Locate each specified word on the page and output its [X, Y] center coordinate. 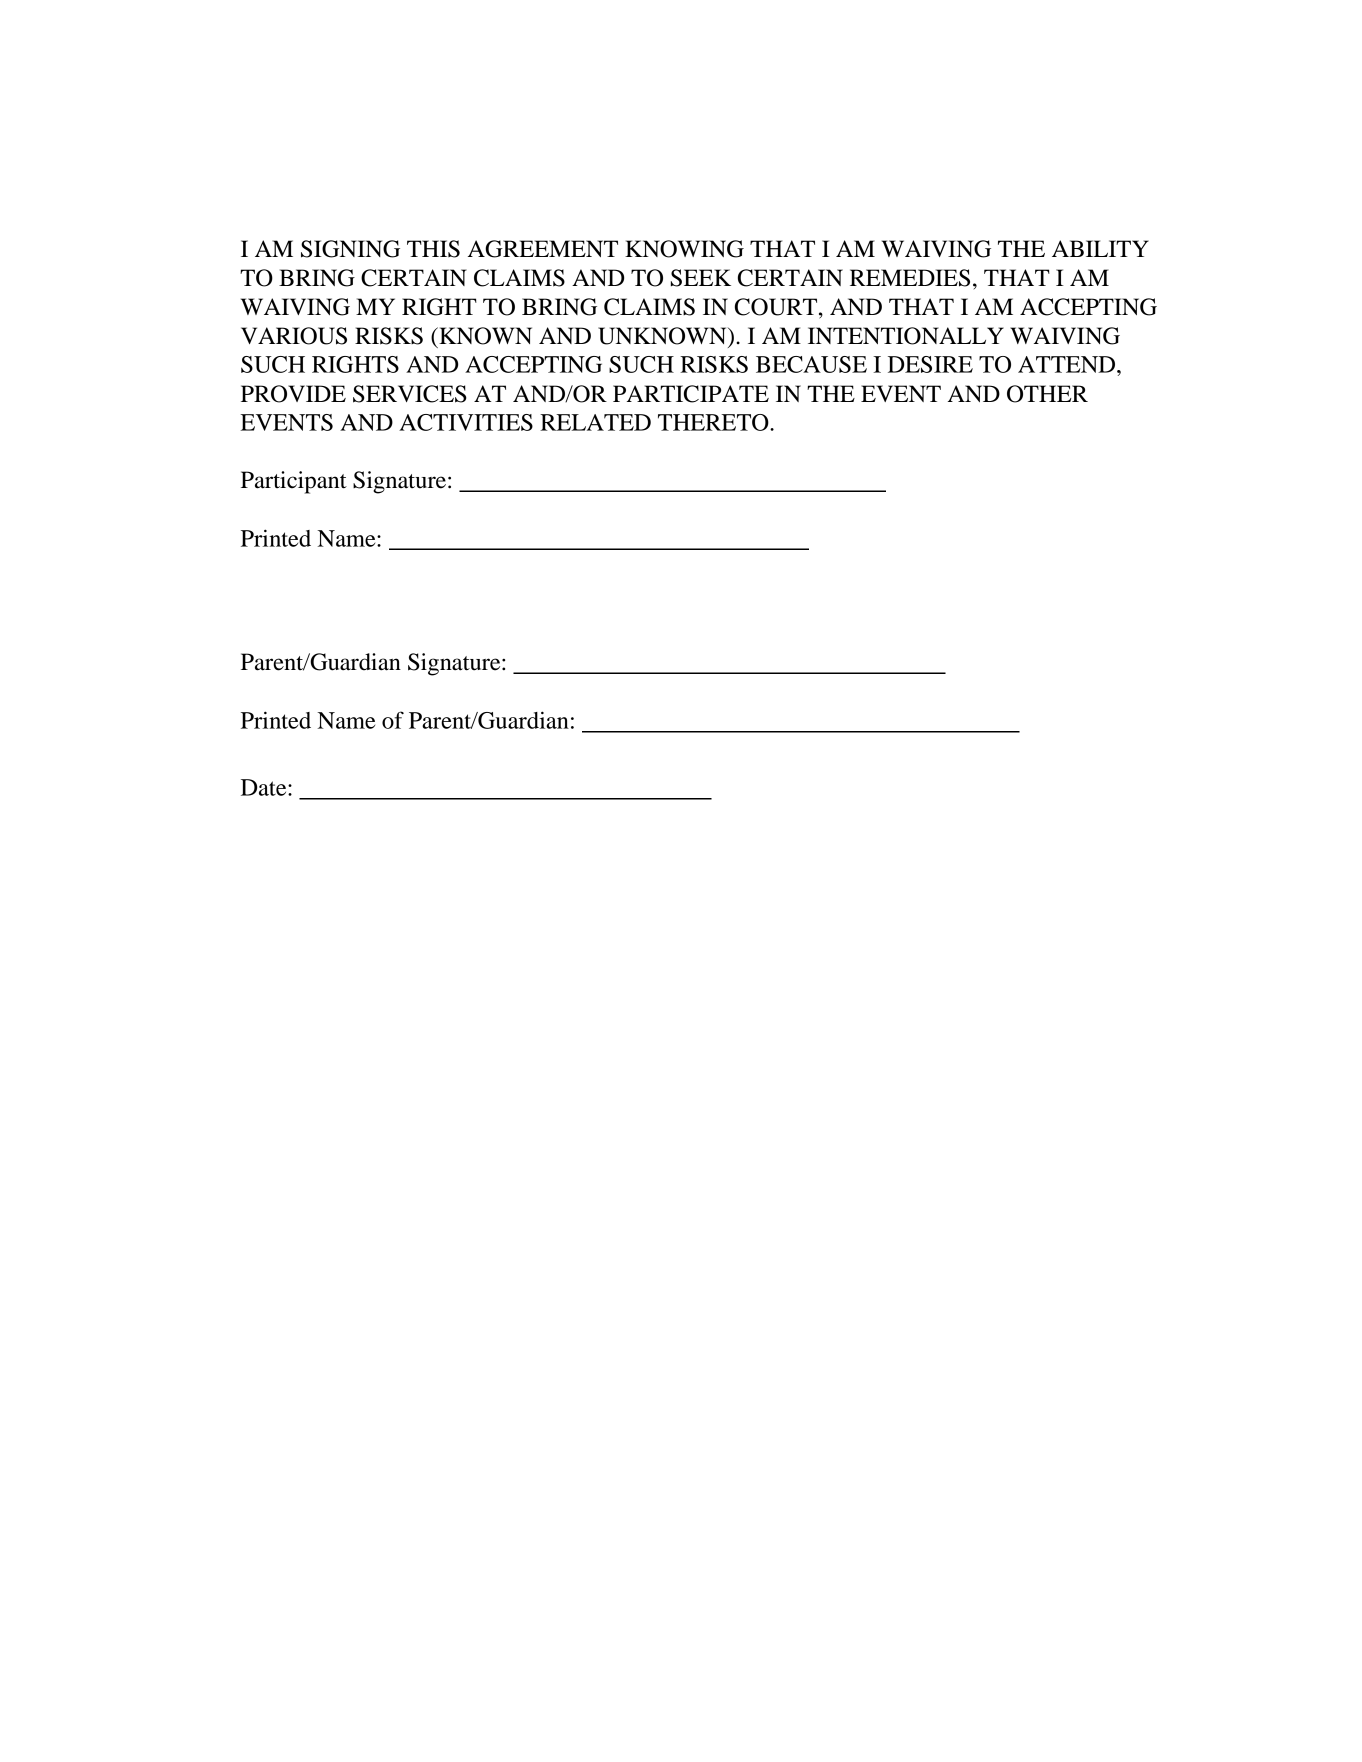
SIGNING [350, 249]
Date [265, 787]
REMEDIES [910, 278]
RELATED [595, 422]
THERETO [714, 422]
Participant [294, 482]
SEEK [701, 278]
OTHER [1047, 394]
